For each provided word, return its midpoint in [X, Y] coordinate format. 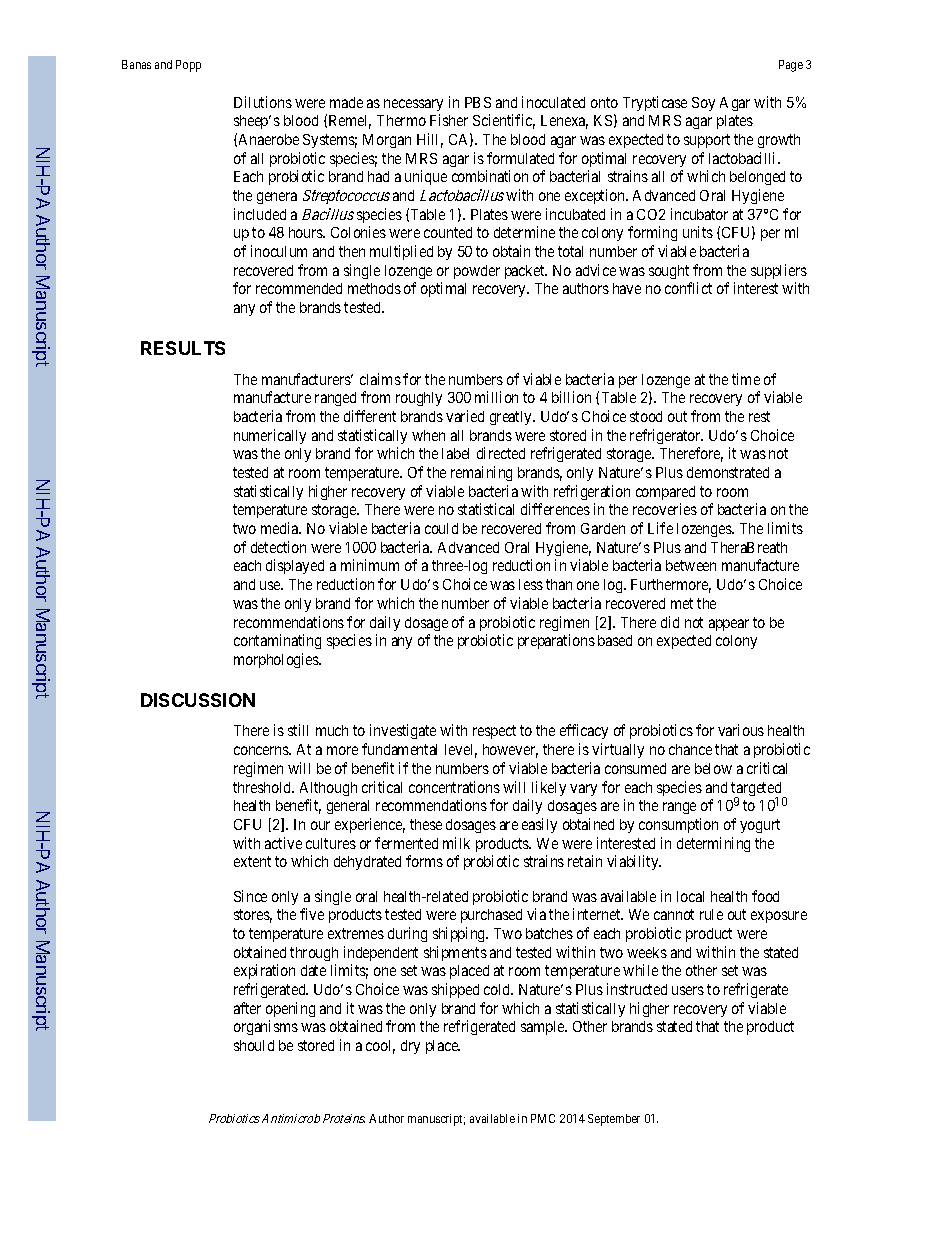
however [510, 751]
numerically [270, 436]
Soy [703, 104]
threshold [263, 787]
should [254, 1045]
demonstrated [728, 472]
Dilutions [263, 102]
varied [465, 416]
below [713, 768]
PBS [478, 102]
